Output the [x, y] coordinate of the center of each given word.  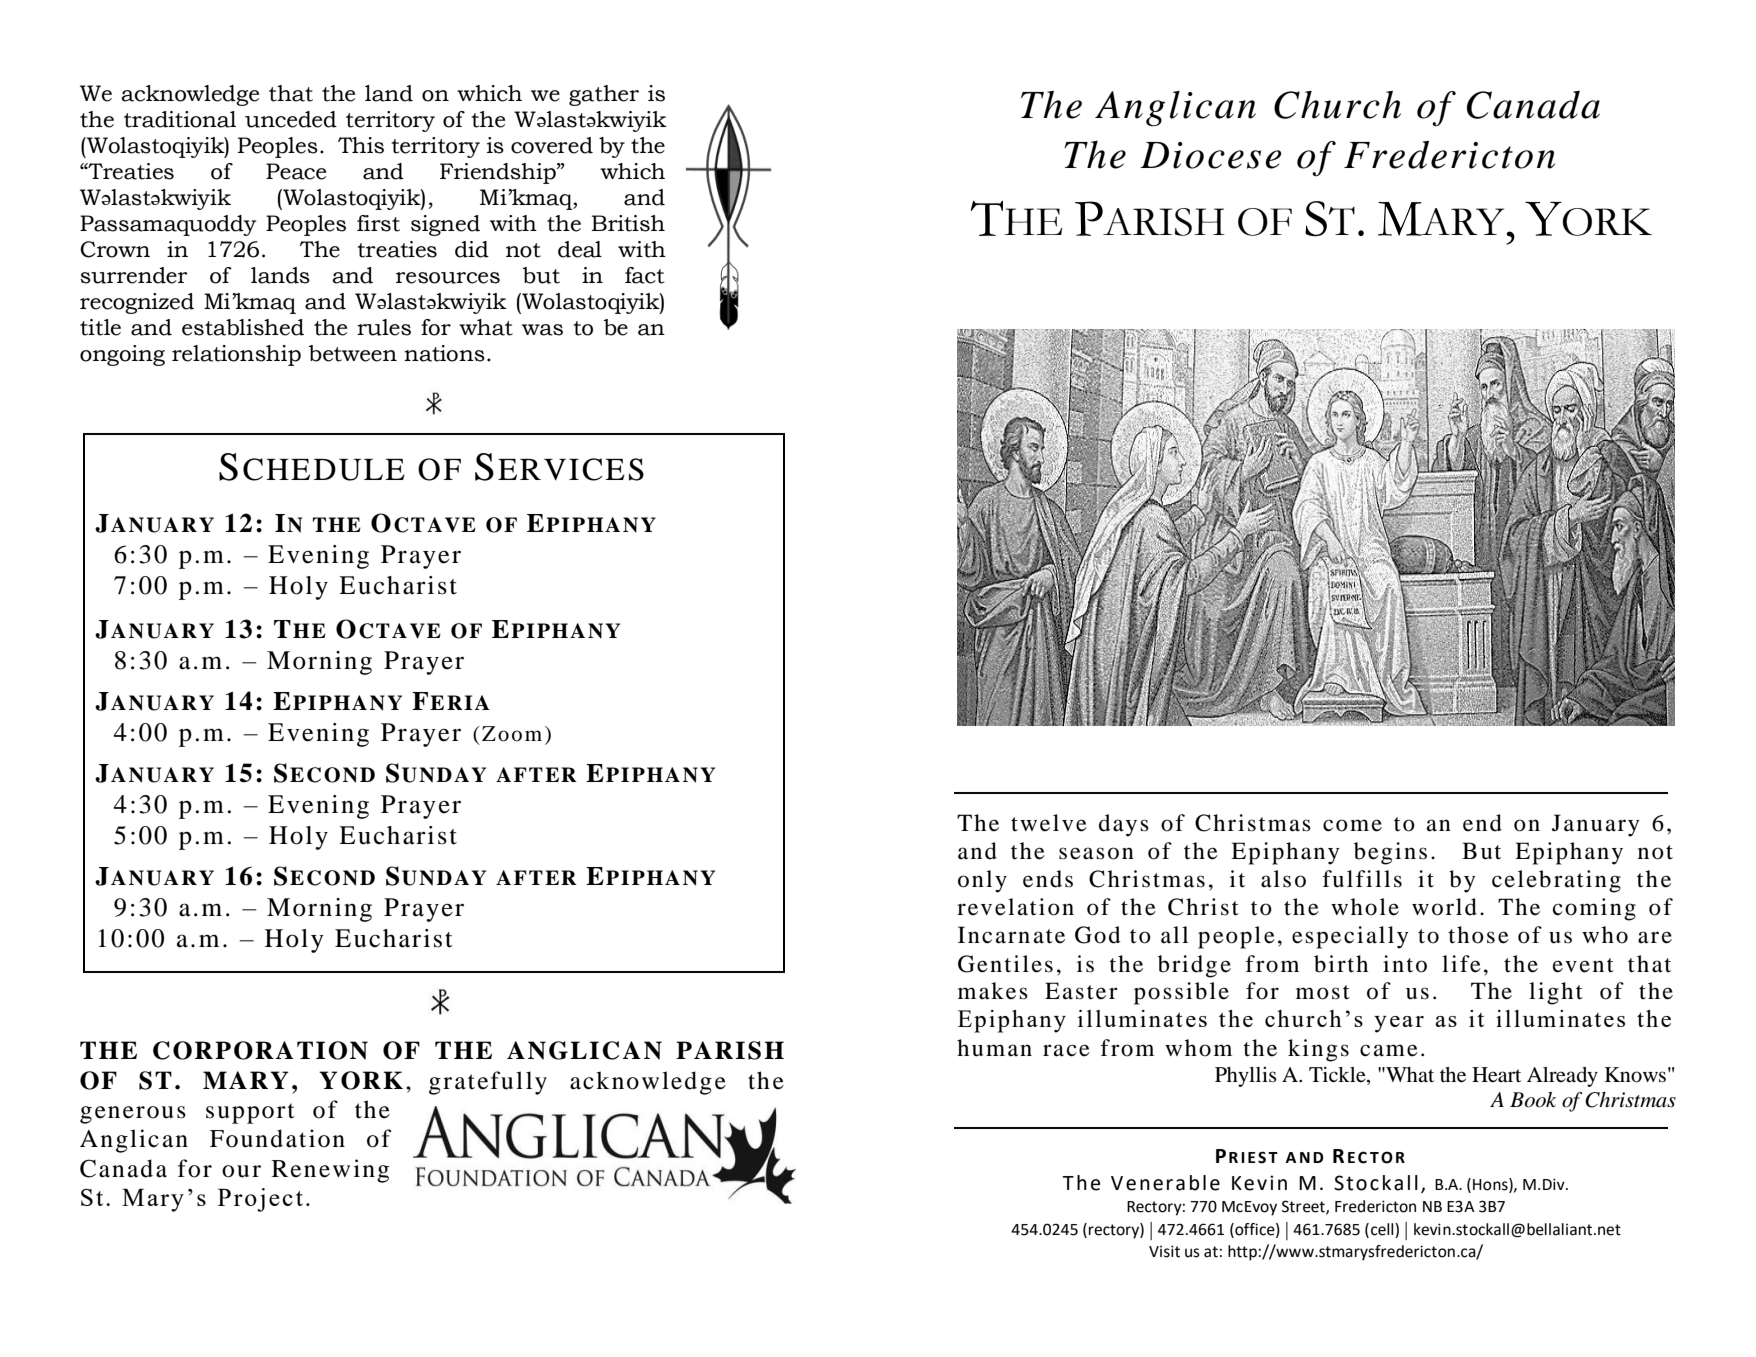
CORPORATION [260, 1050]
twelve [1049, 823]
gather [604, 95]
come [1352, 825]
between [353, 353]
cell [1383, 1230]
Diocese [1211, 155]
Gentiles [1005, 964]
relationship [236, 355]
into [1405, 964]
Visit [1164, 1251]
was [542, 330]
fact [644, 275]
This [361, 145]
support [250, 1113]
